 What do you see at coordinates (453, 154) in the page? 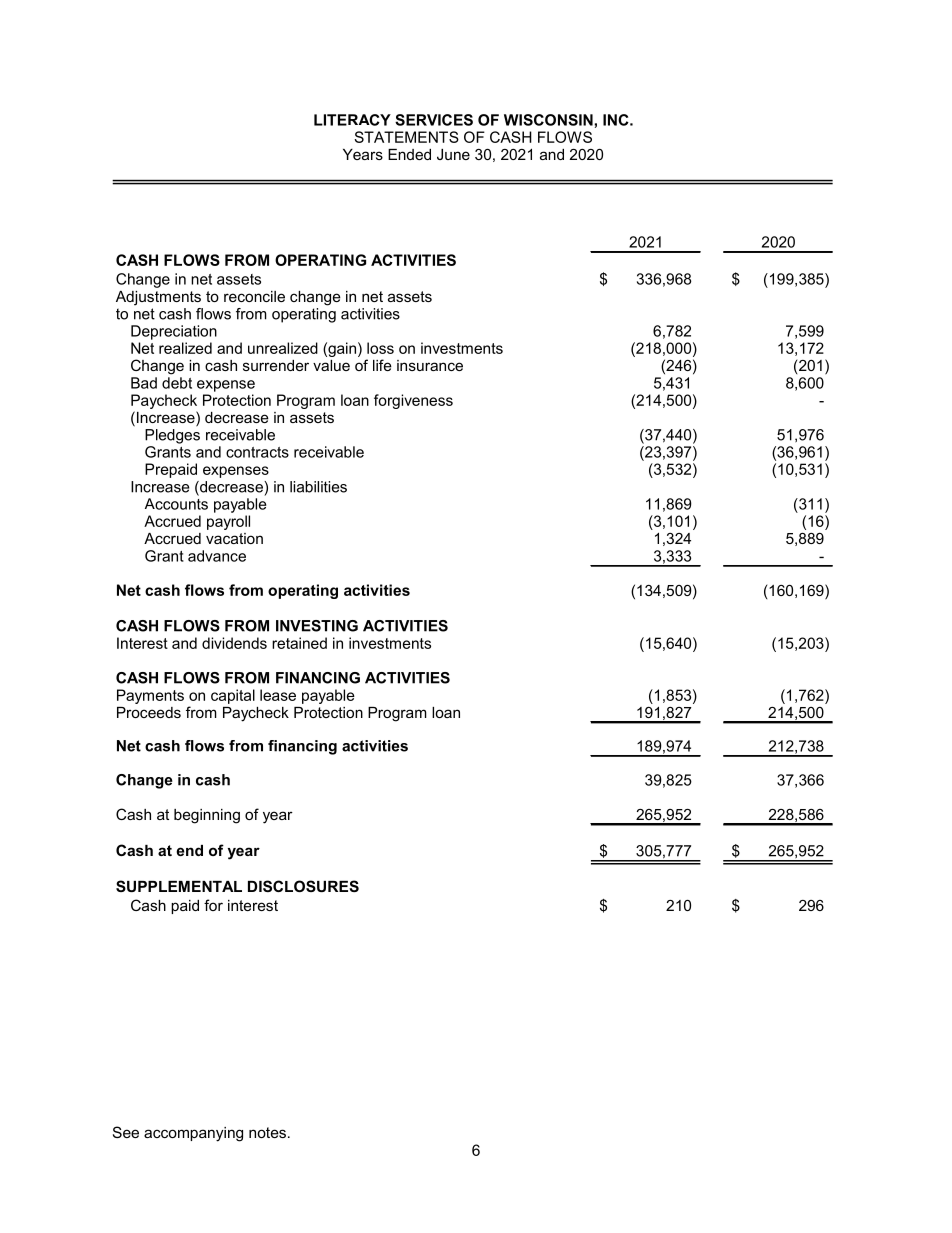
I see `June` at bounding box center [453, 154].
